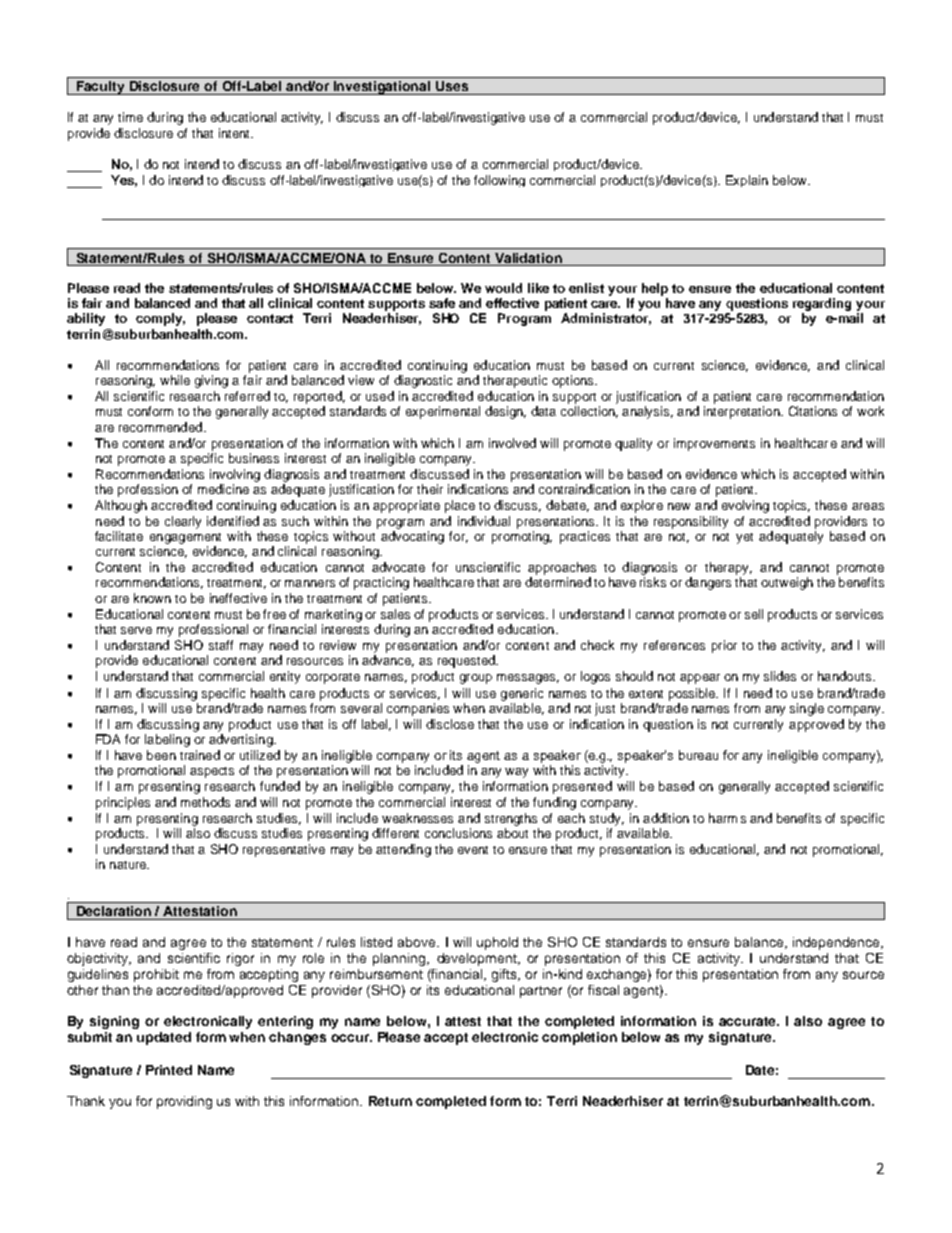  Describe the element at coordinates (558, 582) in the page. I see `determined` at that location.
